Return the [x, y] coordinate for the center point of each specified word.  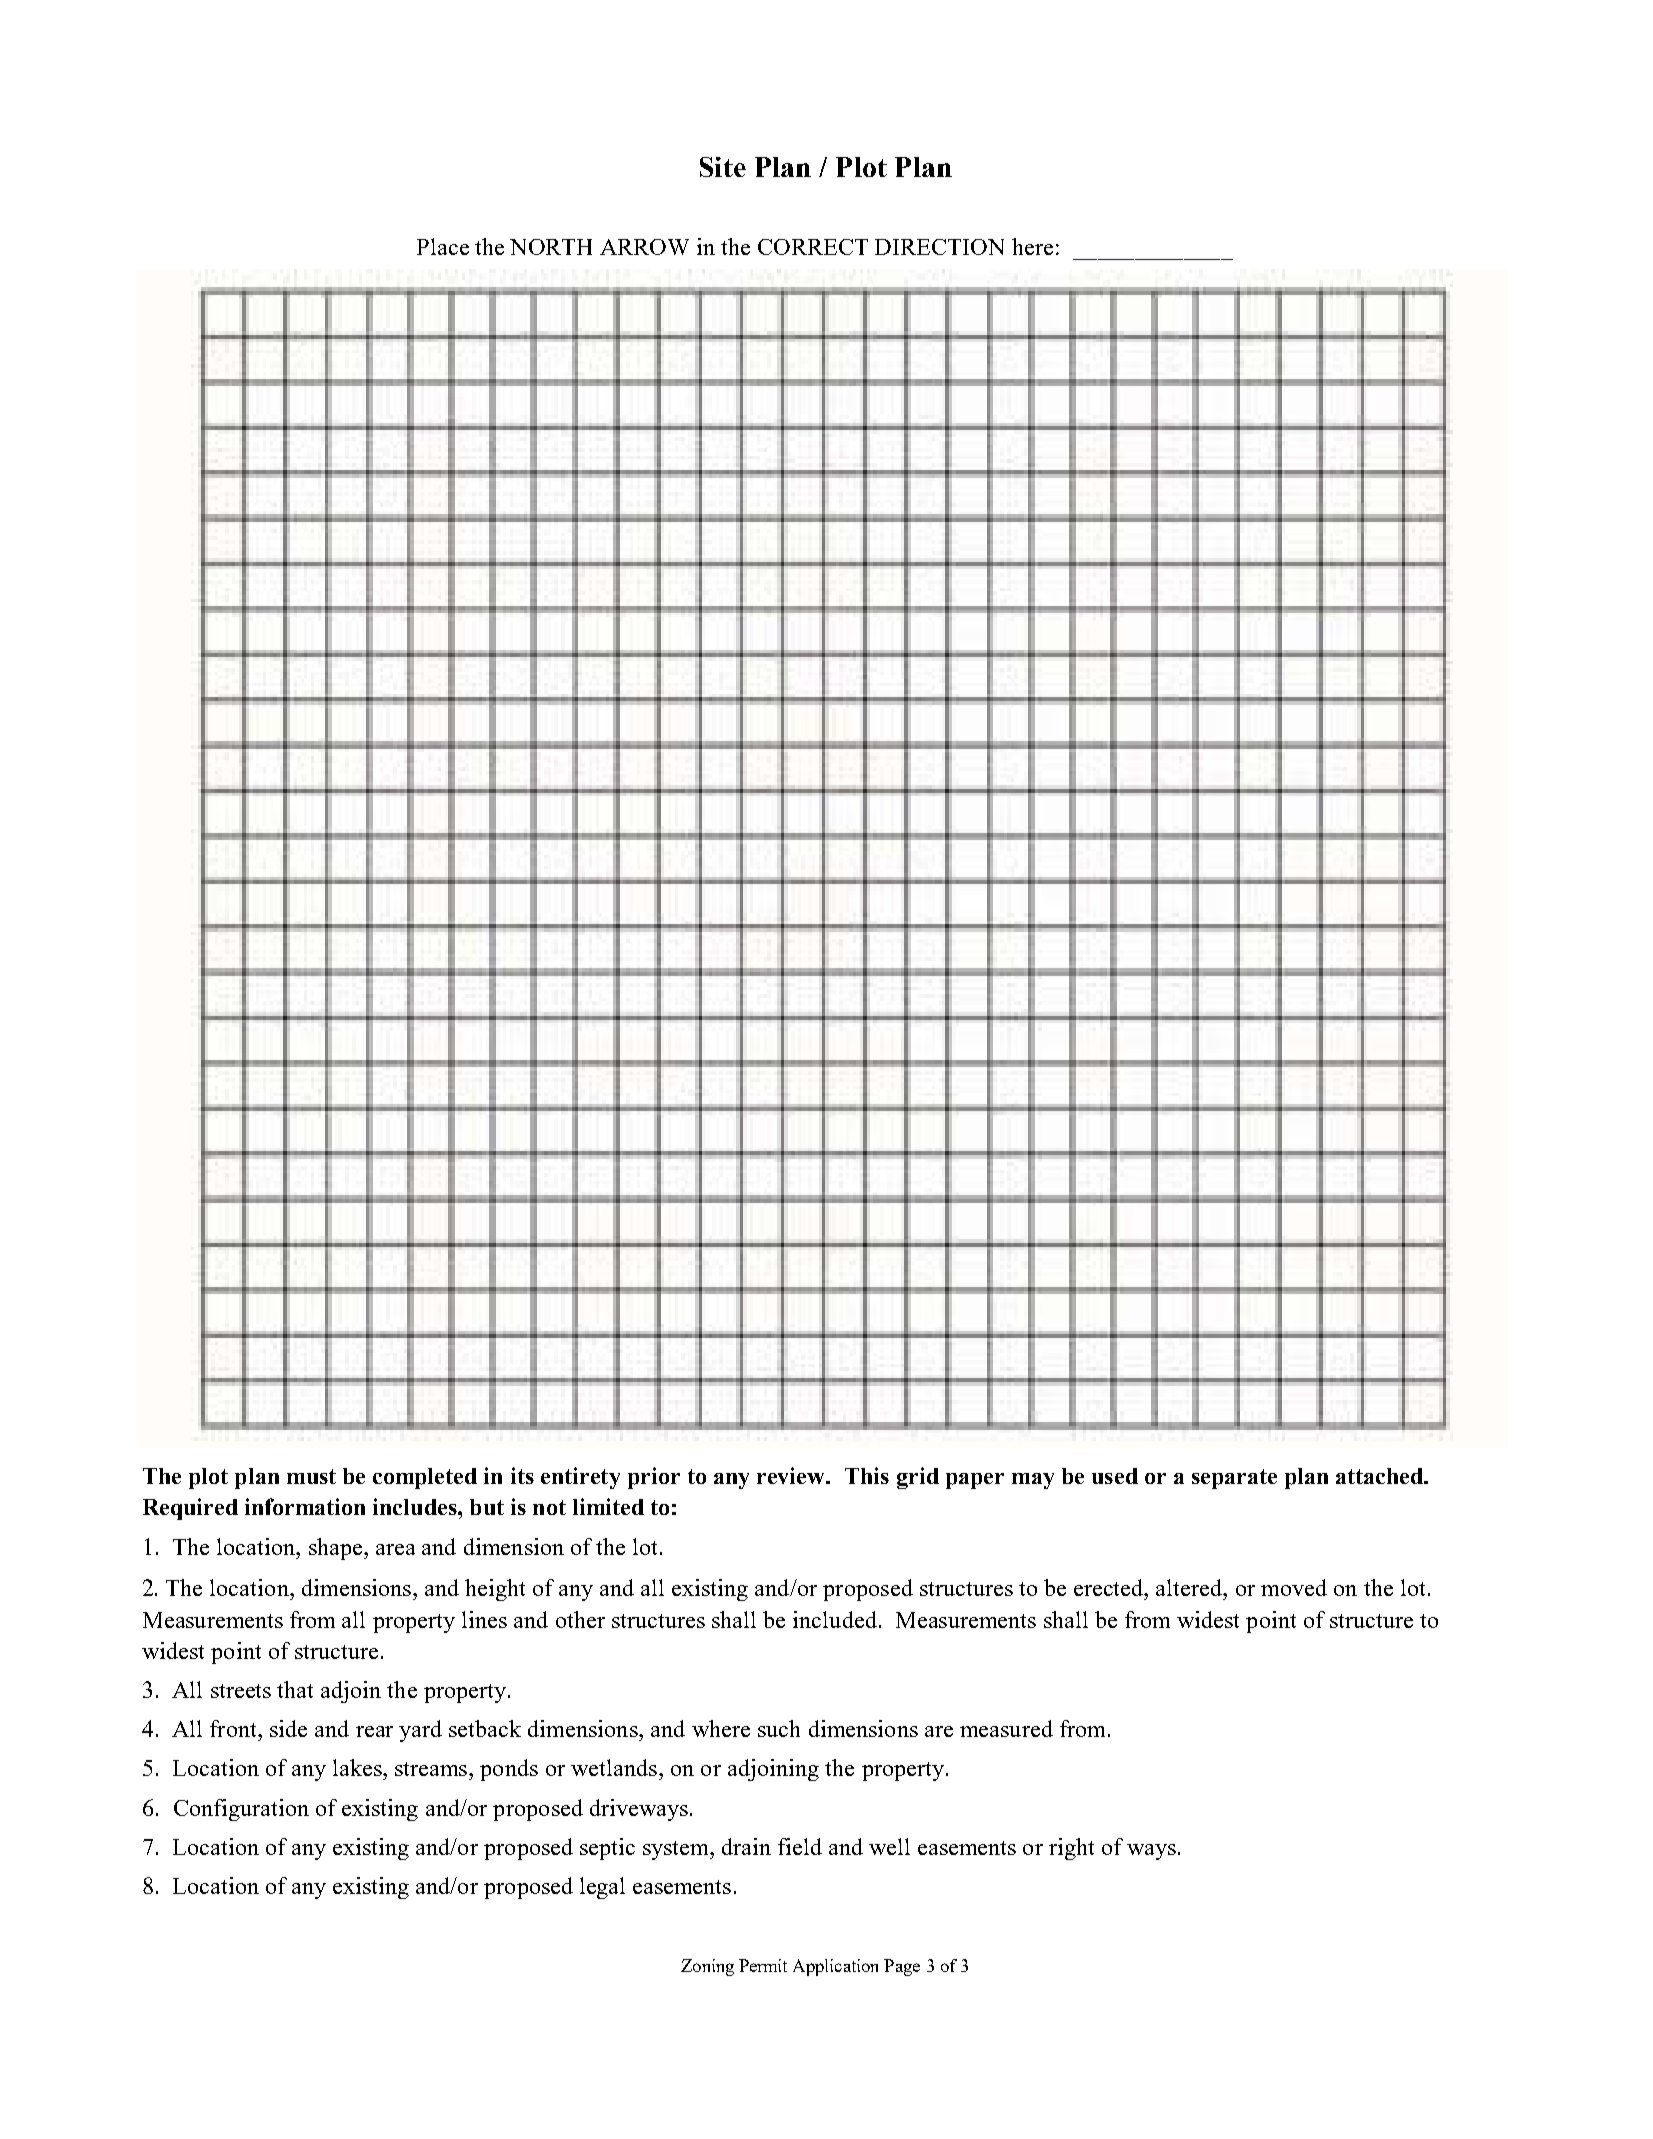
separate [1234, 1479]
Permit [763, 1965]
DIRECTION [939, 247]
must [311, 1476]
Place [443, 246]
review [792, 1475]
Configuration [241, 1810]
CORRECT [813, 247]
